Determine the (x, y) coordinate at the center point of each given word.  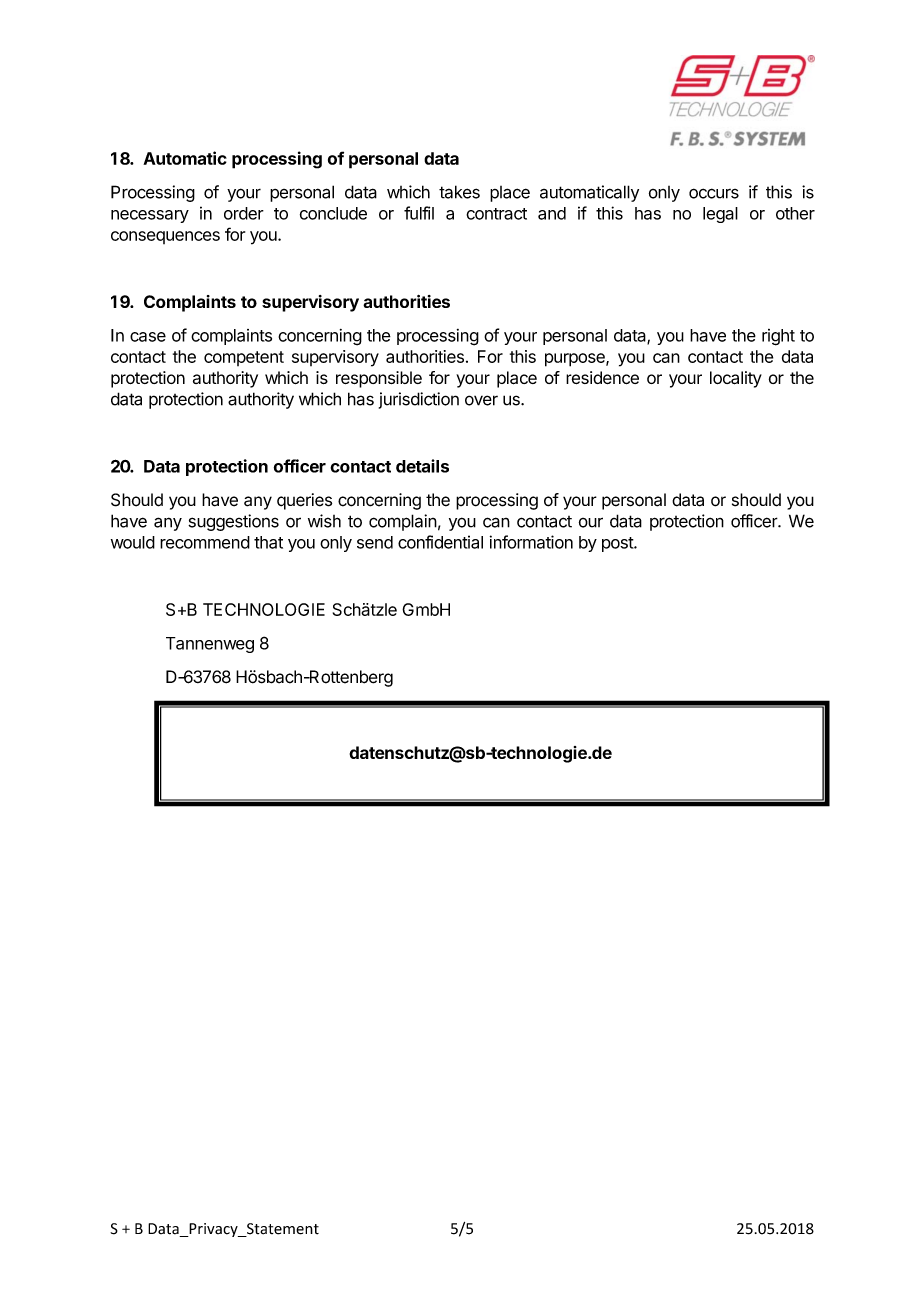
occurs (714, 193)
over (481, 400)
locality (736, 379)
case (148, 337)
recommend (205, 542)
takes (459, 192)
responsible (379, 379)
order (244, 213)
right (778, 337)
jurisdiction (419, 400)
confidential (440, 542)
